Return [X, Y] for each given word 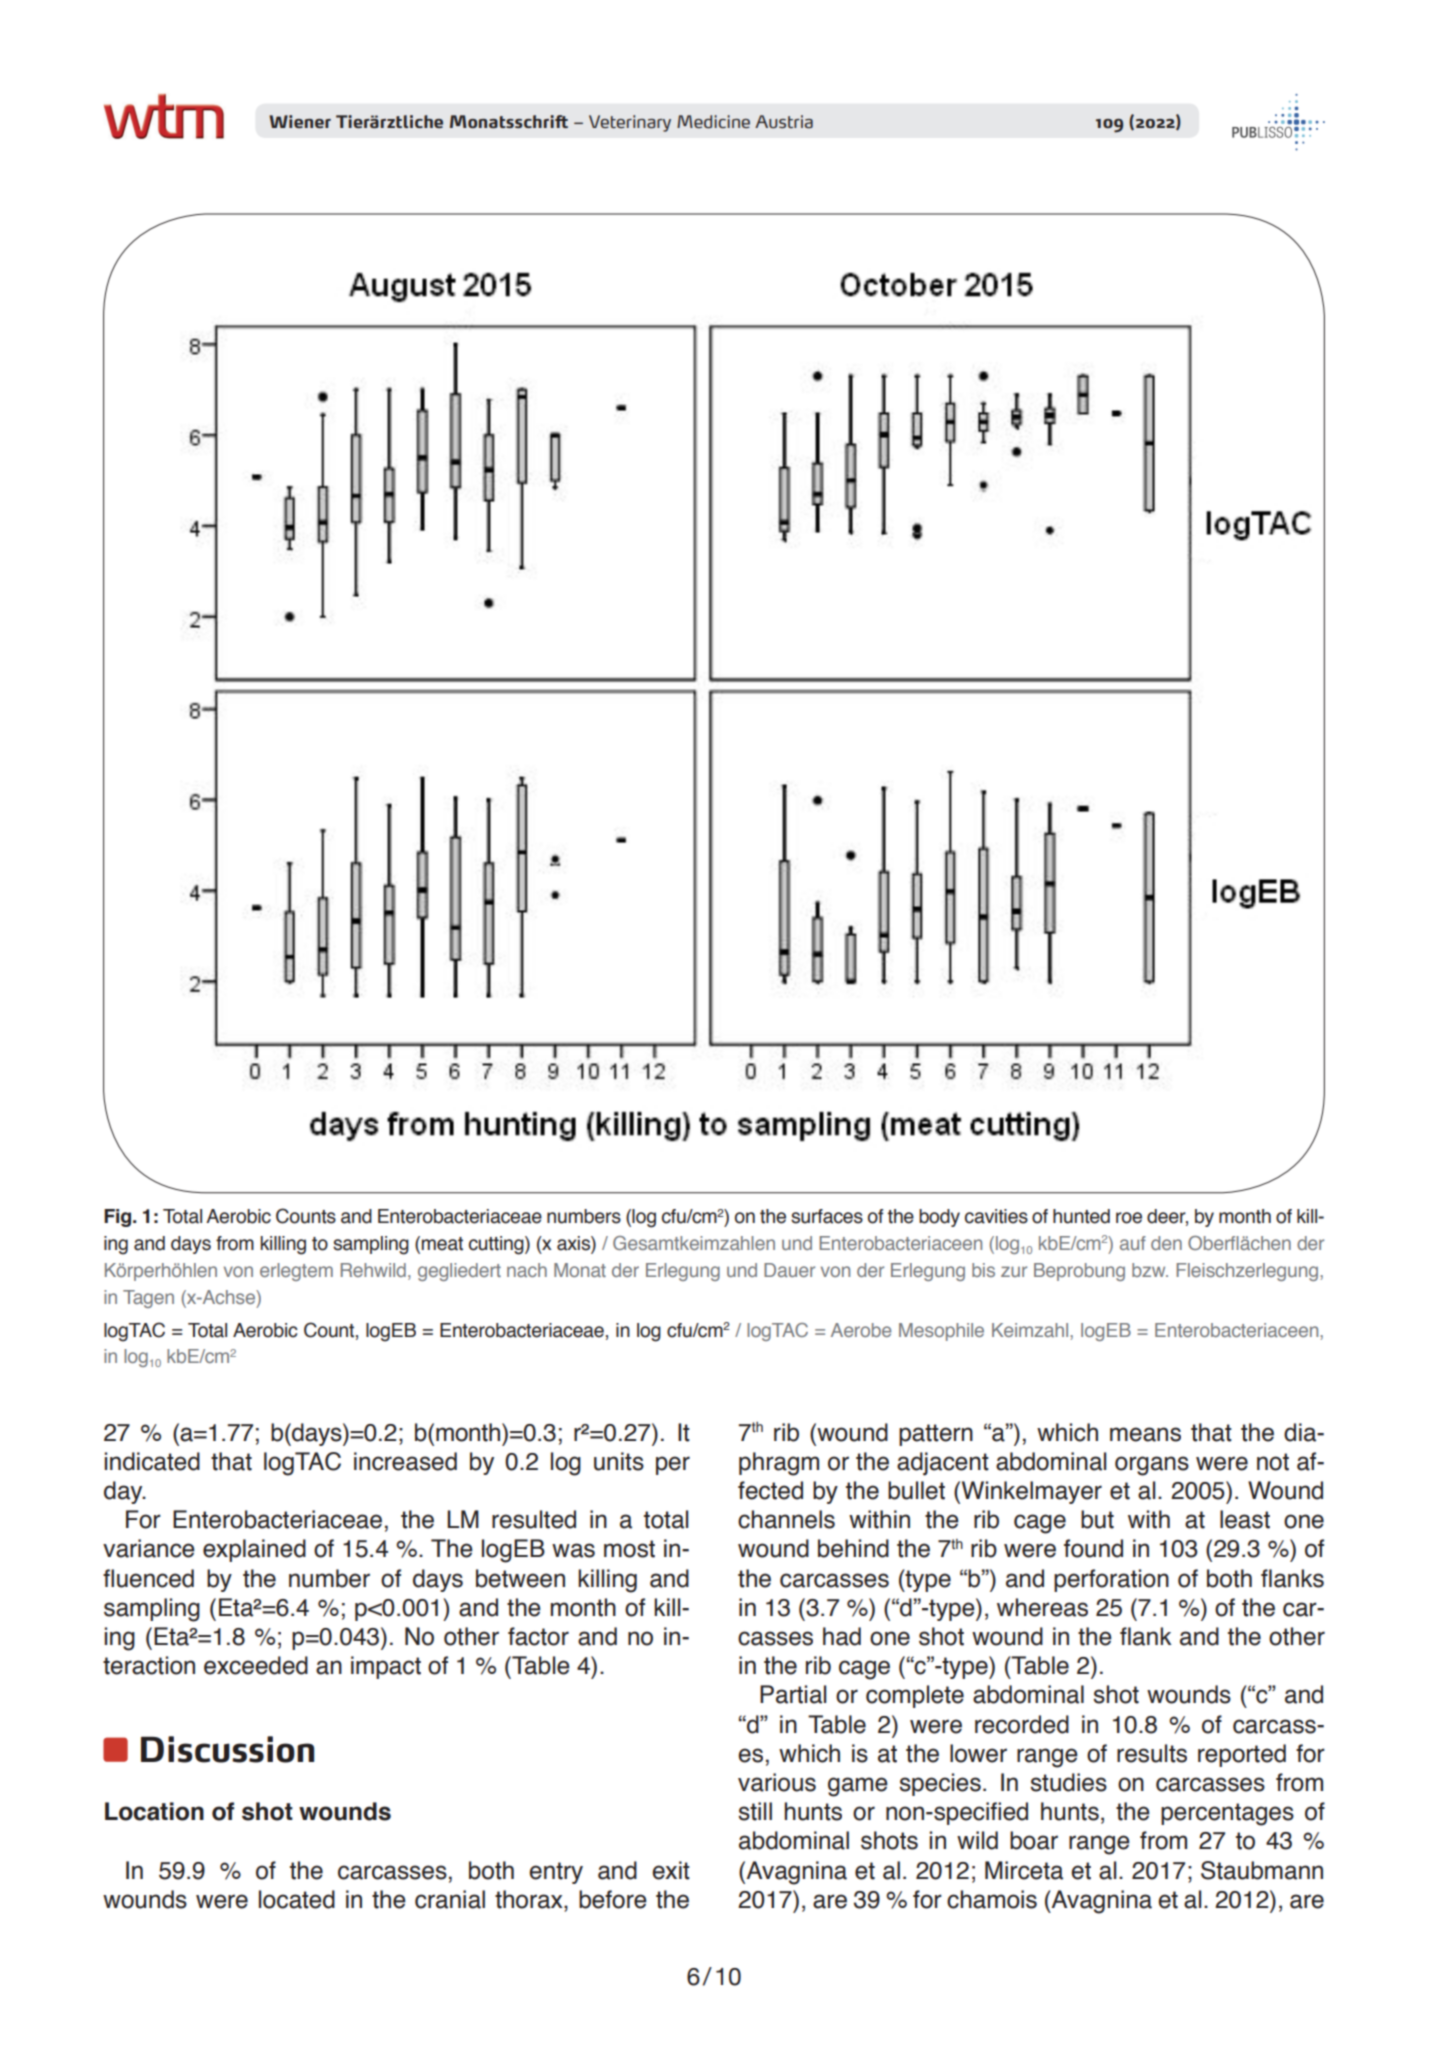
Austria [784, 121]
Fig [119, 1218]
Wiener [300, 121]
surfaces [827, 1216]
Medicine [713, 121]
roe [1129, 1218]
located [297, 1899]
